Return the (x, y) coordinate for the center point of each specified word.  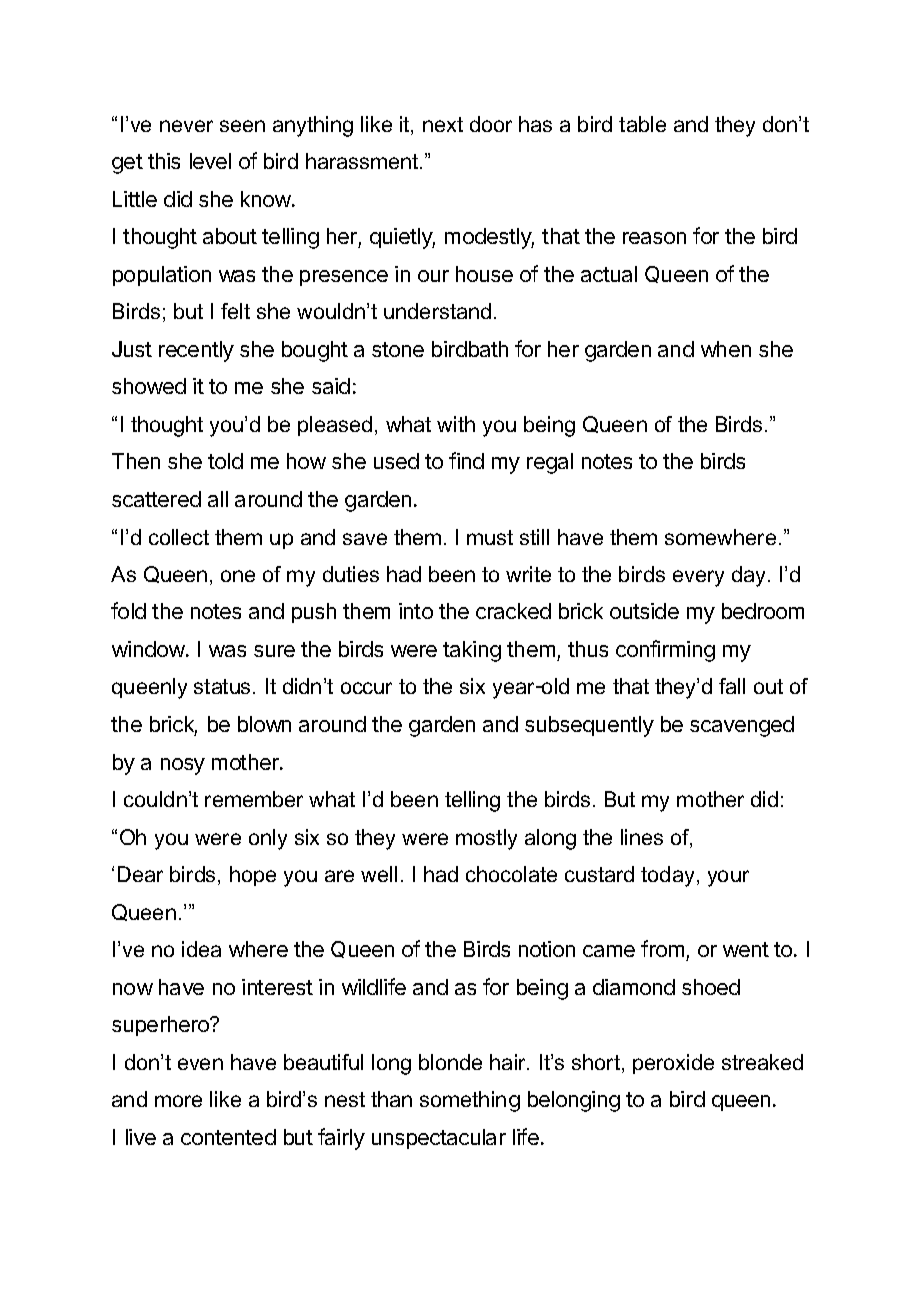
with (456, 424)
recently (196, 351)
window (148, 649)
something (470, 1101)
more (178, 1101)
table (642, 124)
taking (472, 651)
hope (253, 876)
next (443, 124)
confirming (665, 651)
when (726, 349)
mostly (486, 839)
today (667, 876)
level (210, 161)
